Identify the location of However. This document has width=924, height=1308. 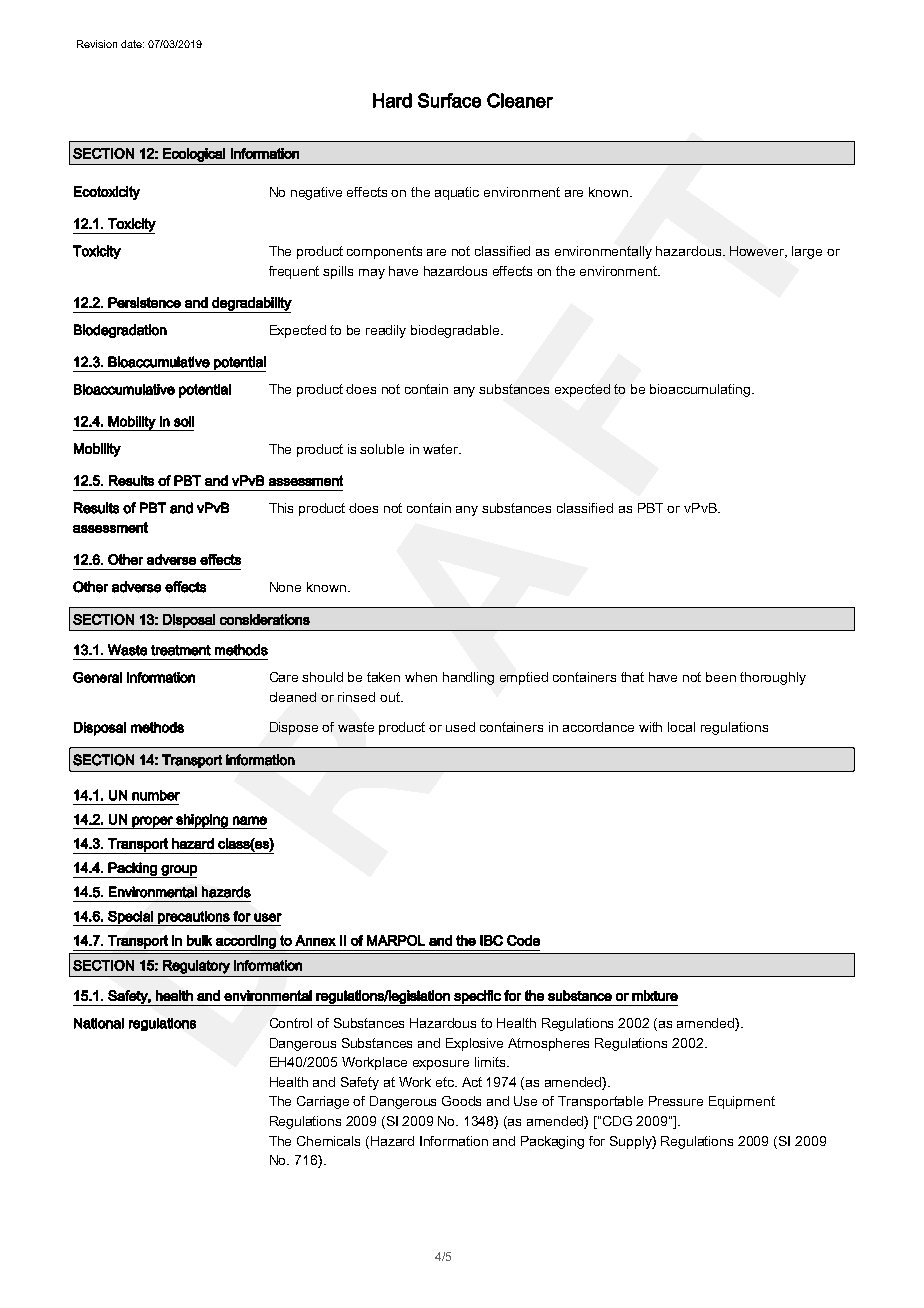
(758, 252).
